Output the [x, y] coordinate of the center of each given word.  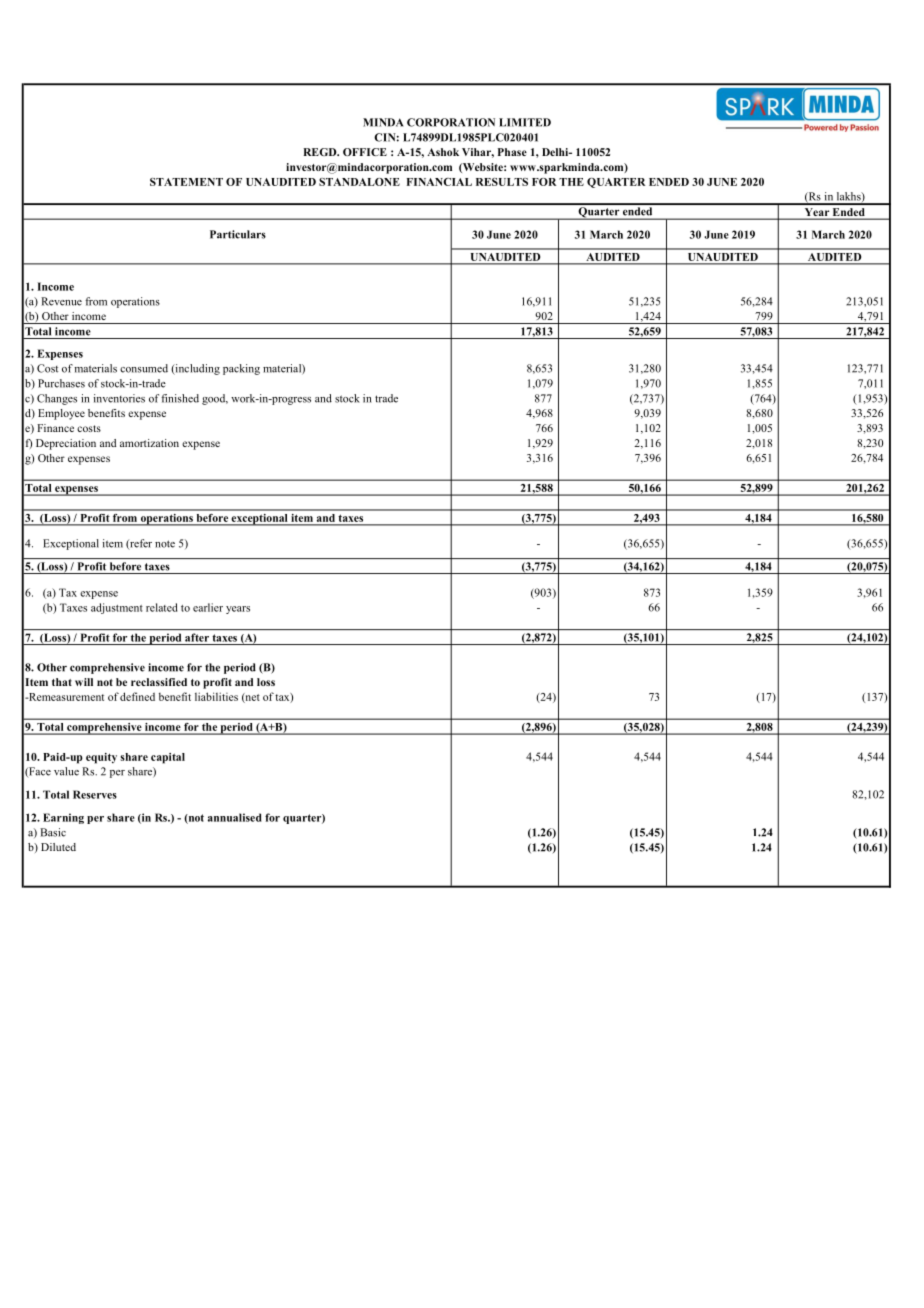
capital [168, 758]
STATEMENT [186, 182]
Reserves [95, 794]
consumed [144, 368]
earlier [208, 607]
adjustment [117, 608]
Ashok [443, 152]
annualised [235, 817]
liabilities [216, 696]
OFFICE [365, 152]
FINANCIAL [439, 182]
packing [241, 369]
